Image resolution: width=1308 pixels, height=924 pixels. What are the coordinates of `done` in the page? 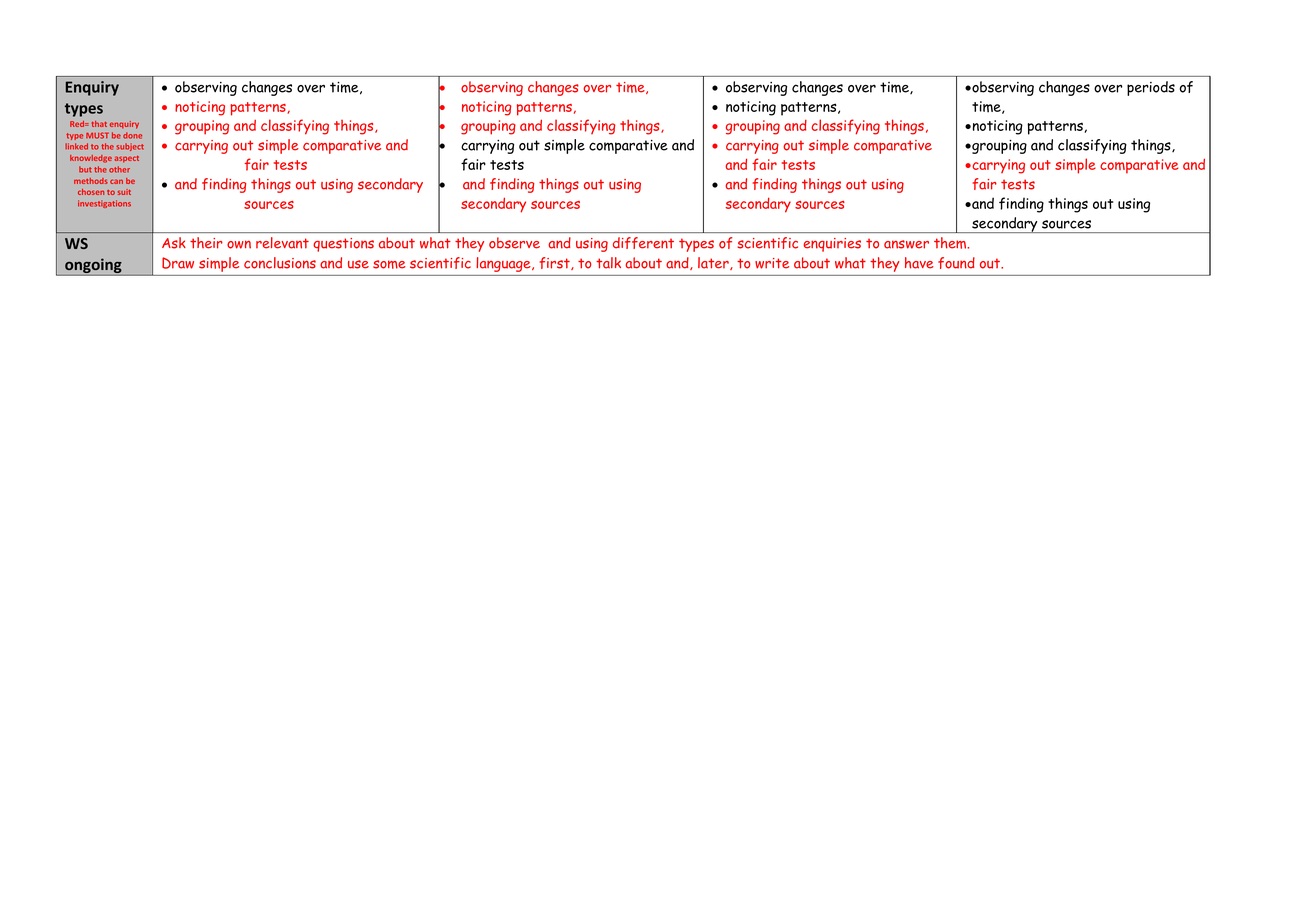 It's located at (132, 135).
